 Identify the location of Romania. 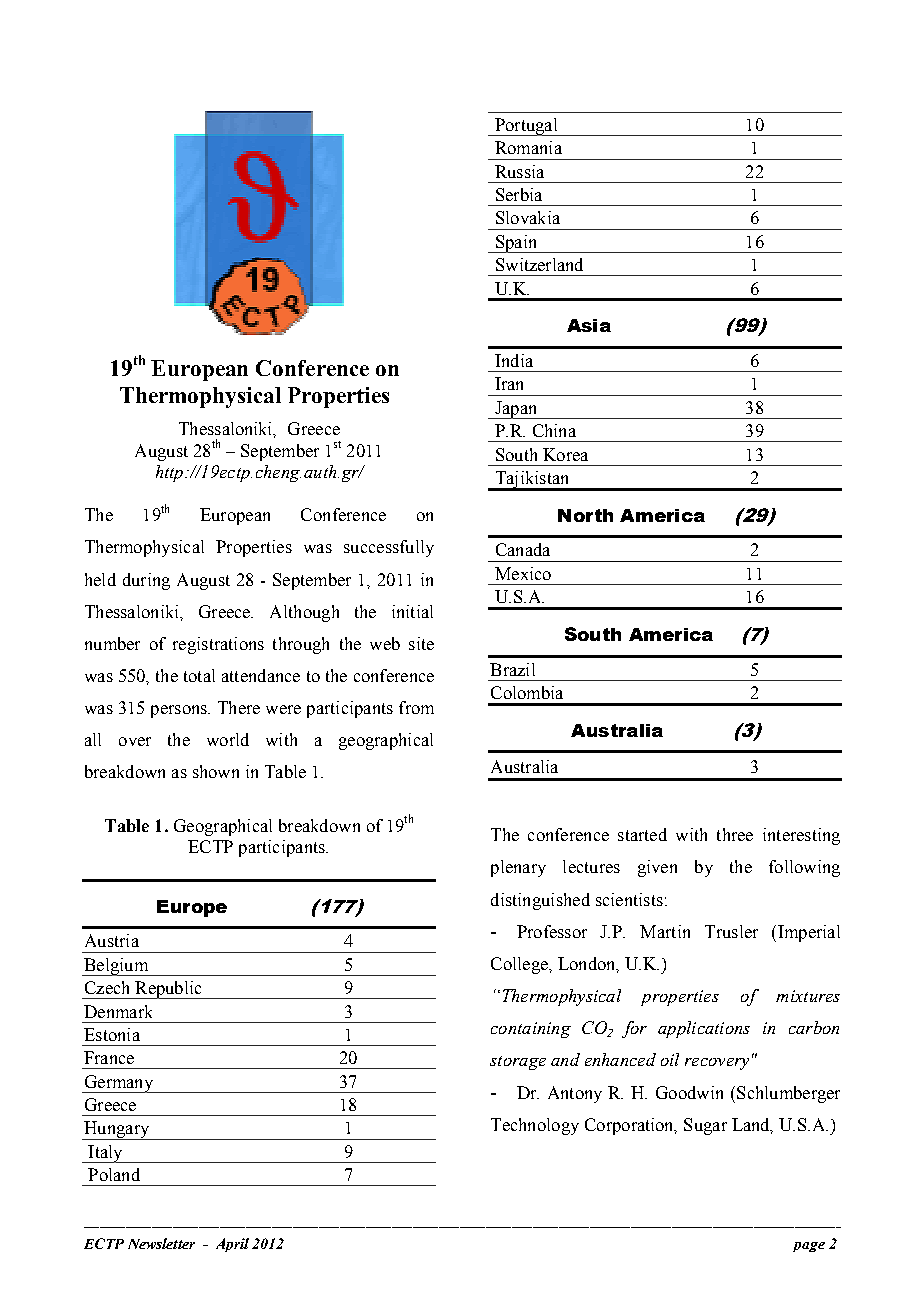
(528, 147).
